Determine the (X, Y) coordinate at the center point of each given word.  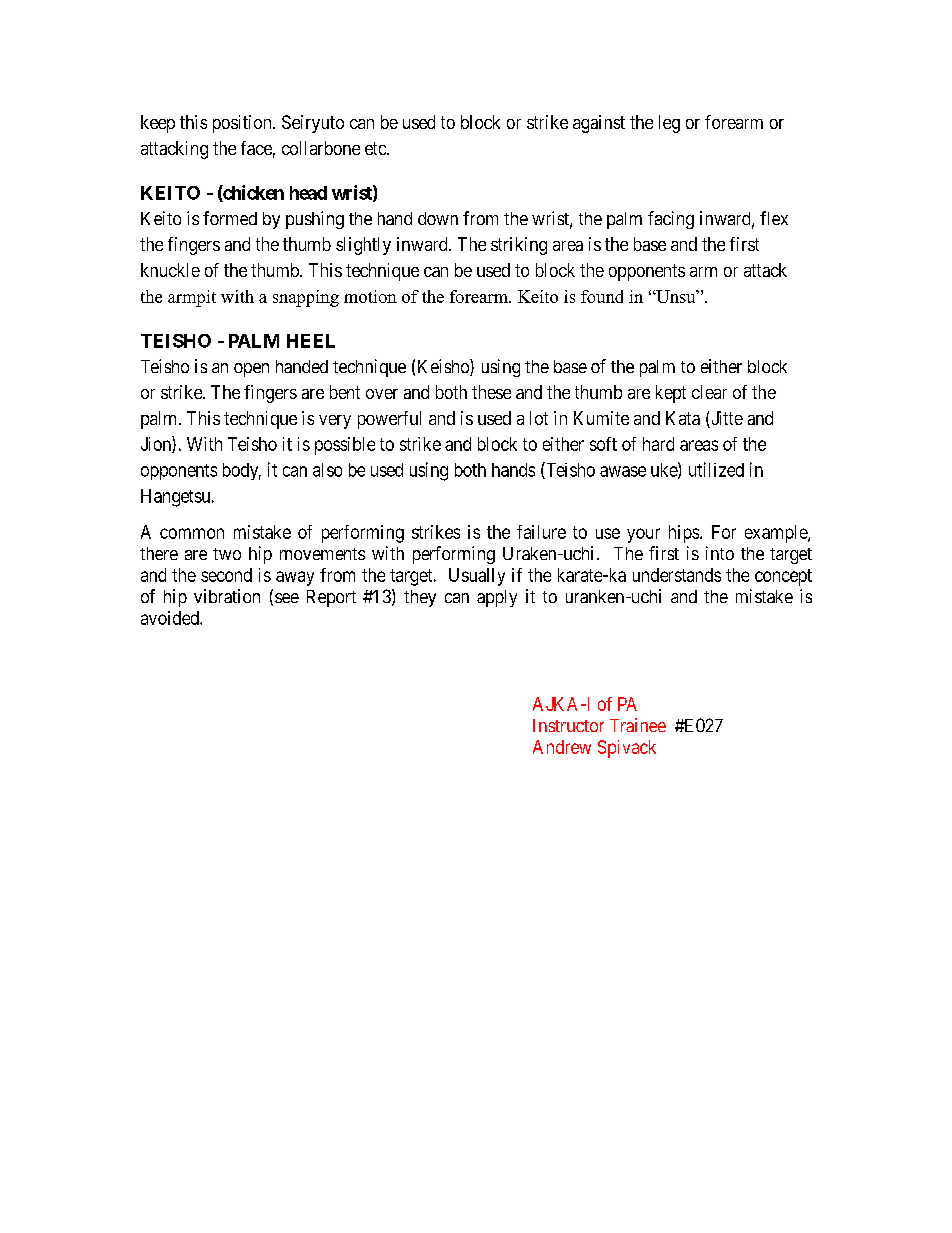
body (242, 471)
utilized (716, 469)
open (251, 370)
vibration (227, 596)
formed (230, 218)
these (491, 392)
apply (497, 598)
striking (519, 246)
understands (677, 575)
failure (541, 532)
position (243, 124)
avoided (171, 618)
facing (671, 220)
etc (376, 148)
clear (709, 392)
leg (669, 124)
